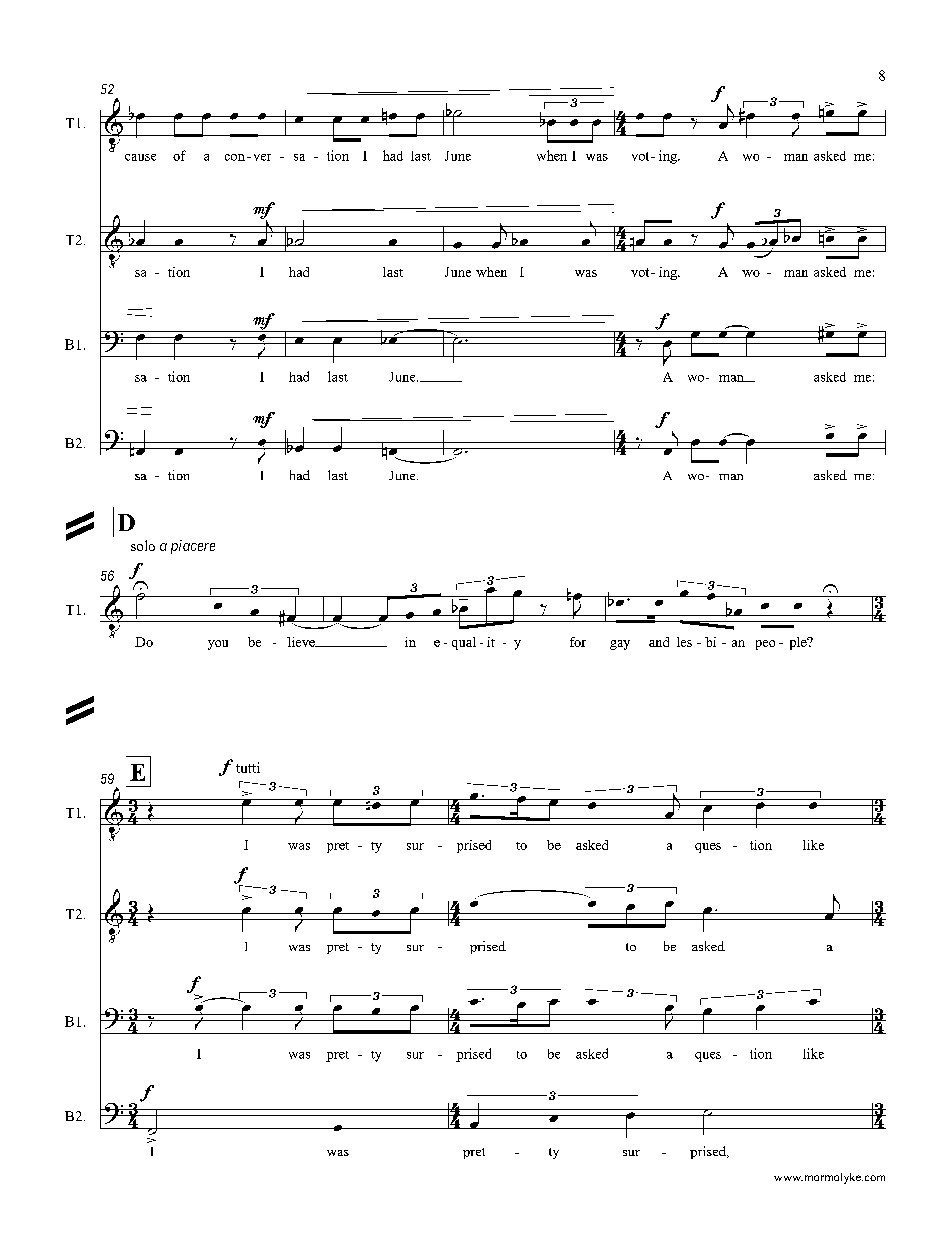 The height and width of the screenshot is (1233, 952). I want to click on cause, so click(140, 157).
